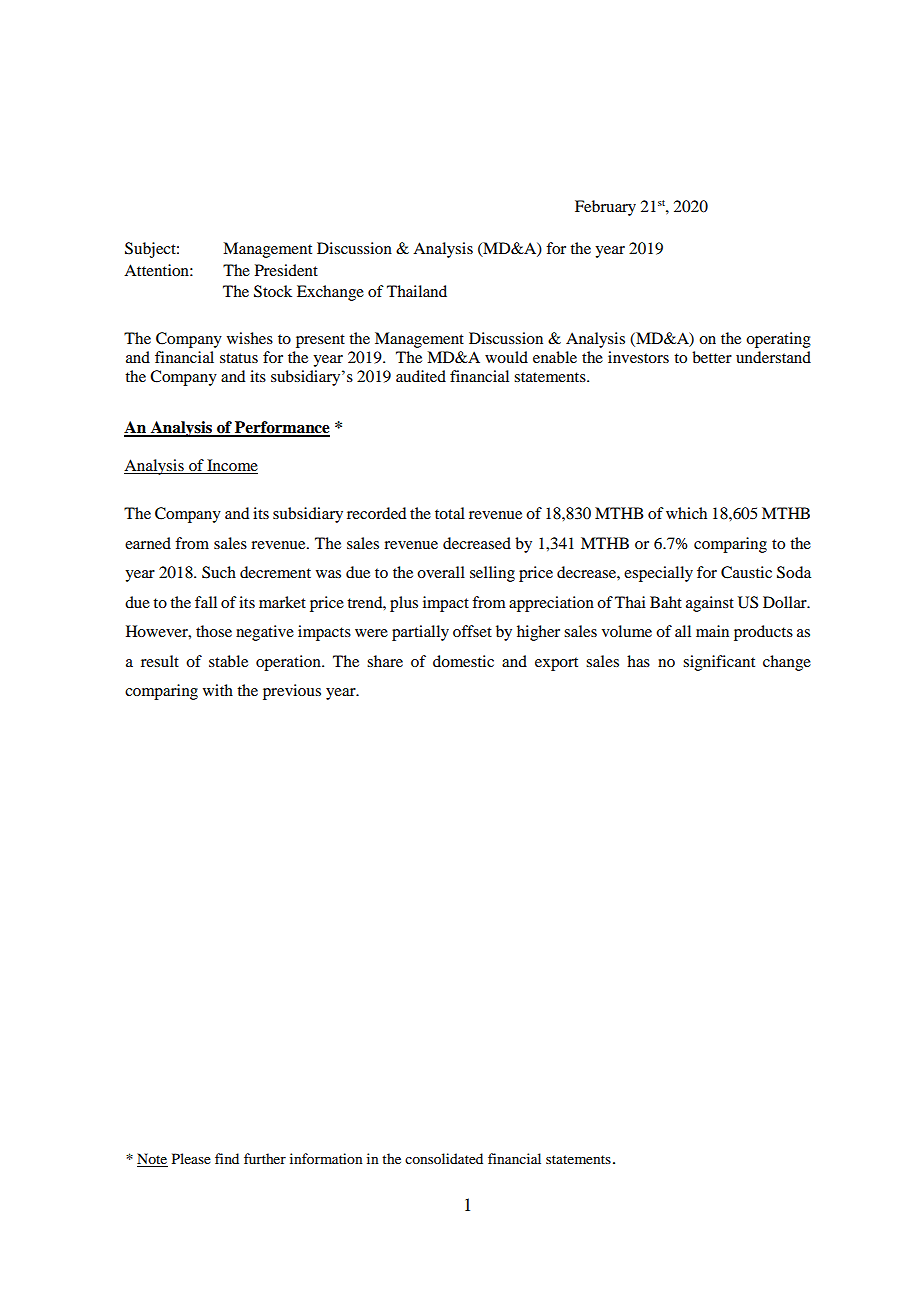  What do you see at coordinates (444, 1158) in the screenshot?
I see `consolidated` at bounding box center [444, 1158].
